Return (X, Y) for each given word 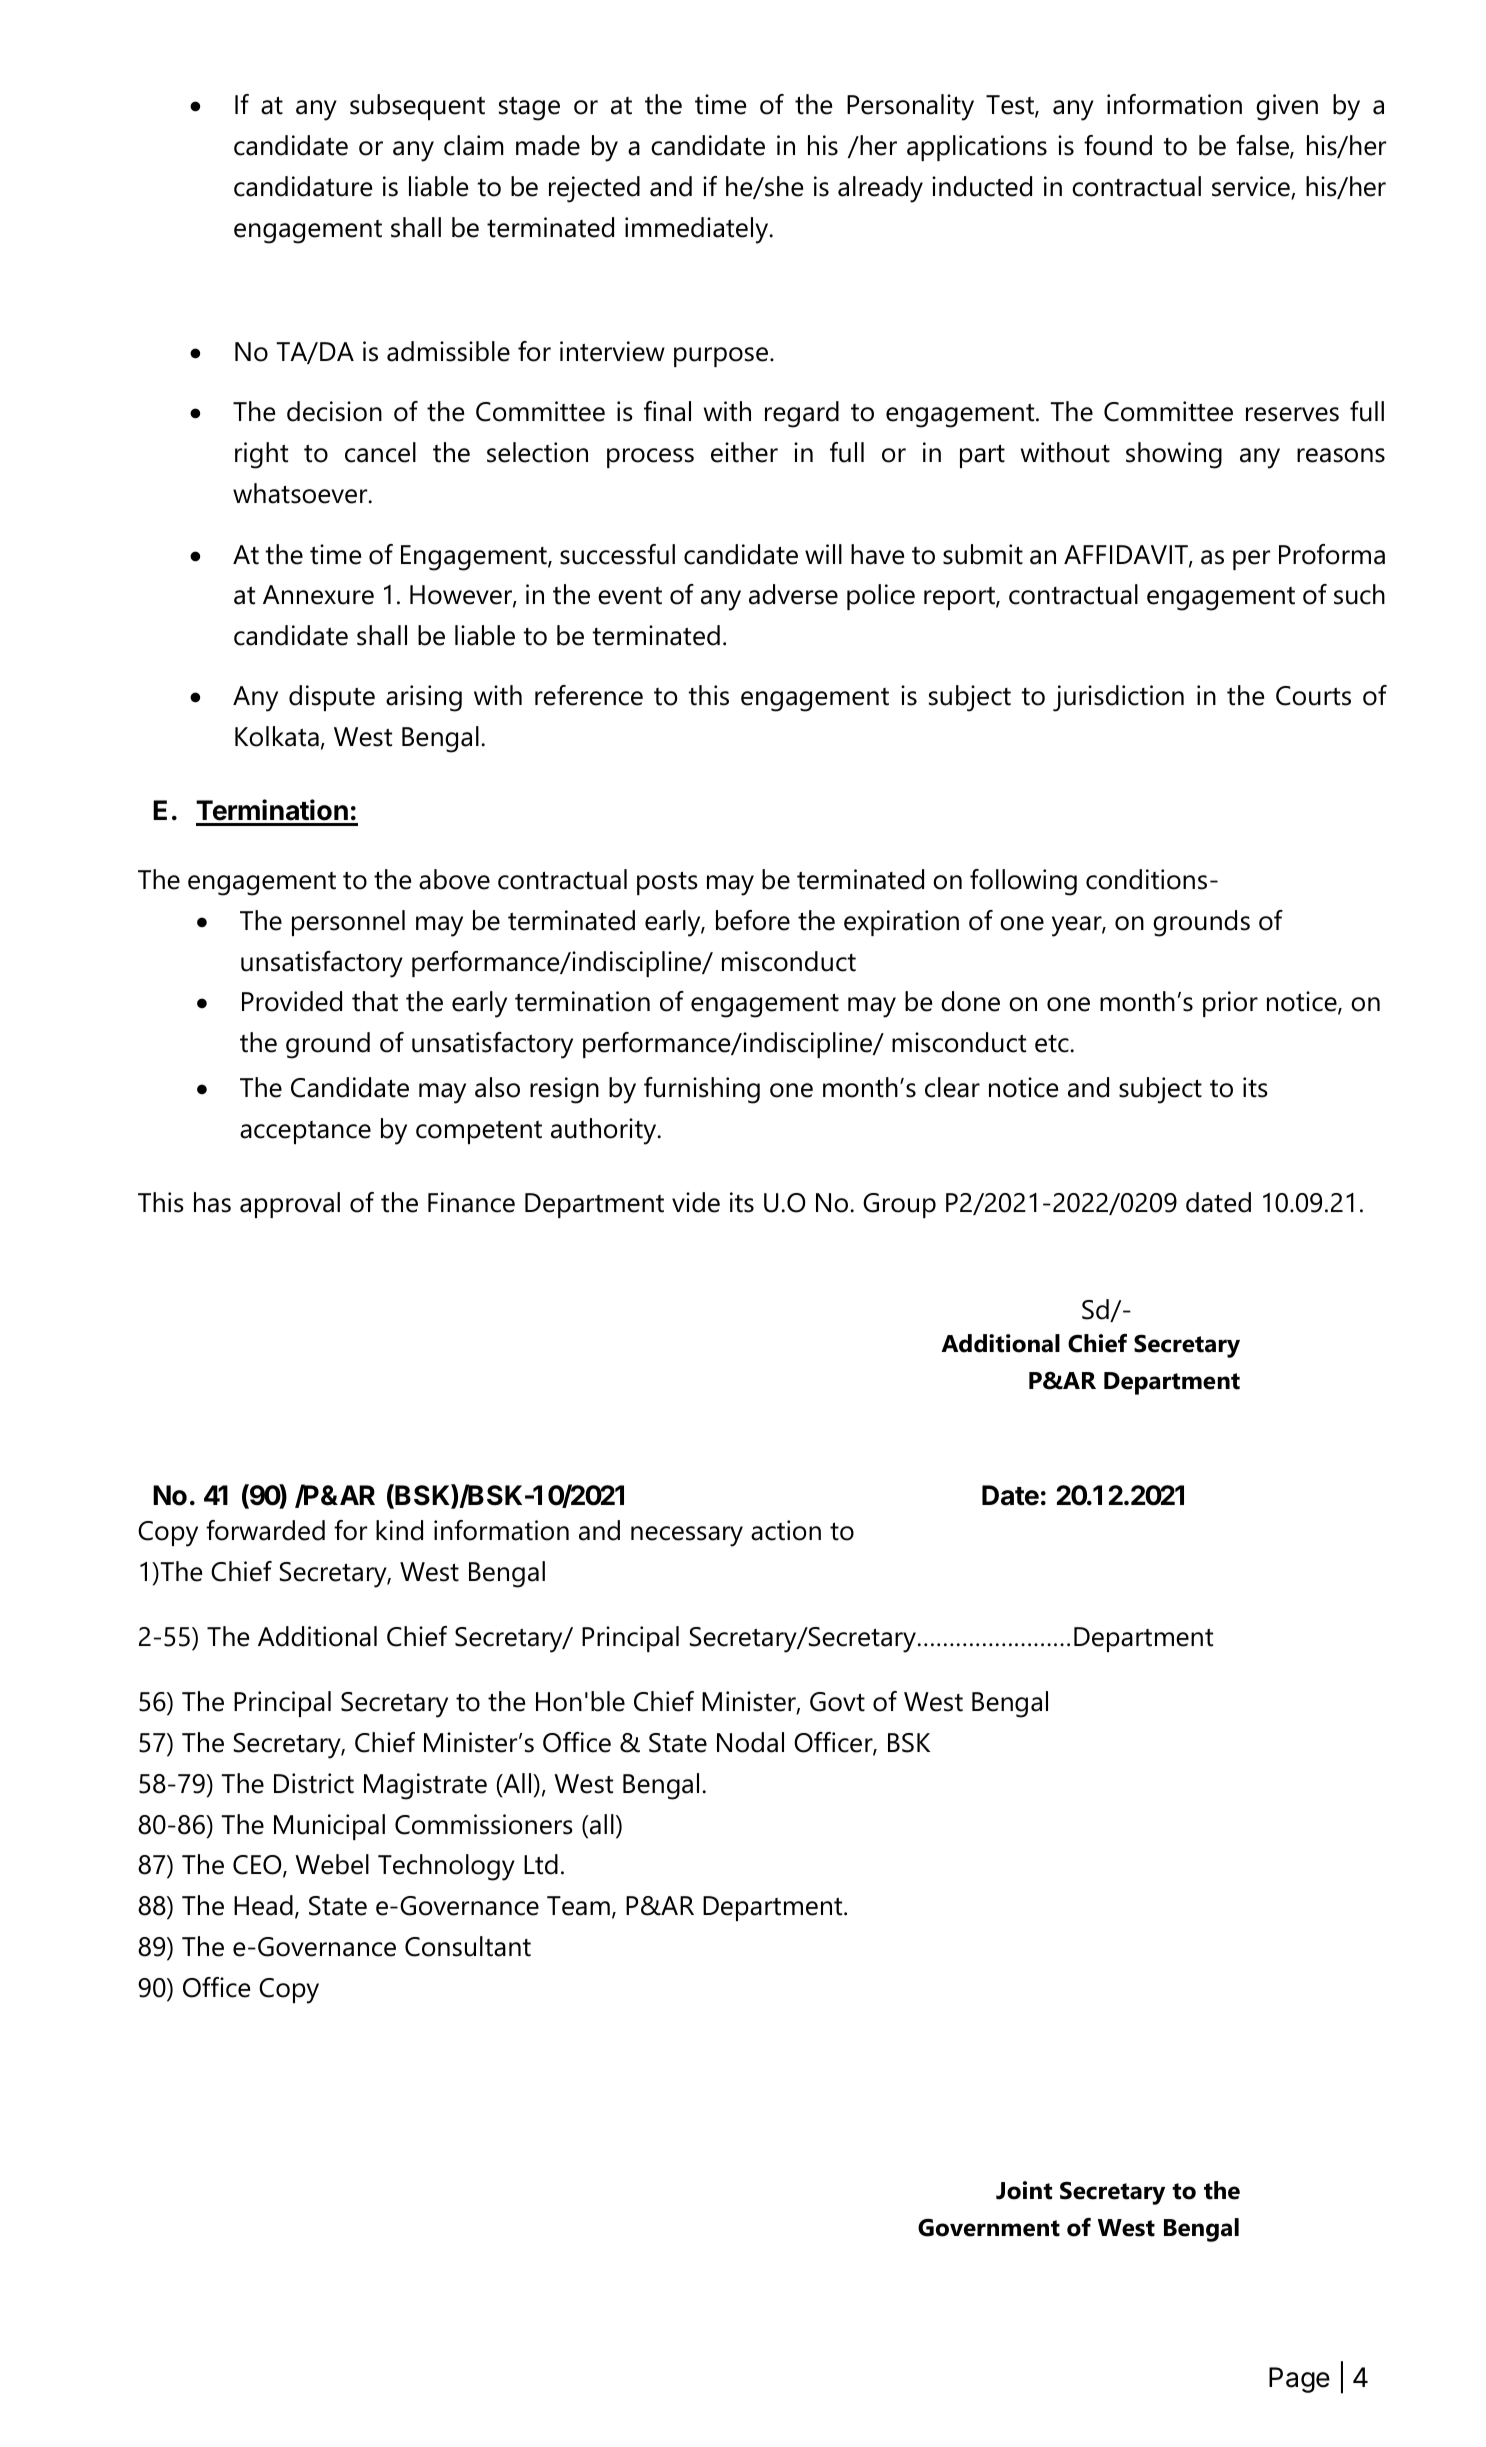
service (1252, 187)
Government (989, 2228)
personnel (348, 923)
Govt (837, 1702)
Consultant (468, 1946)
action (786, 1530)
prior (1230, 1004)
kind (399, 1530)
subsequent (417, 107)
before (753, 920)
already (880, 189)
